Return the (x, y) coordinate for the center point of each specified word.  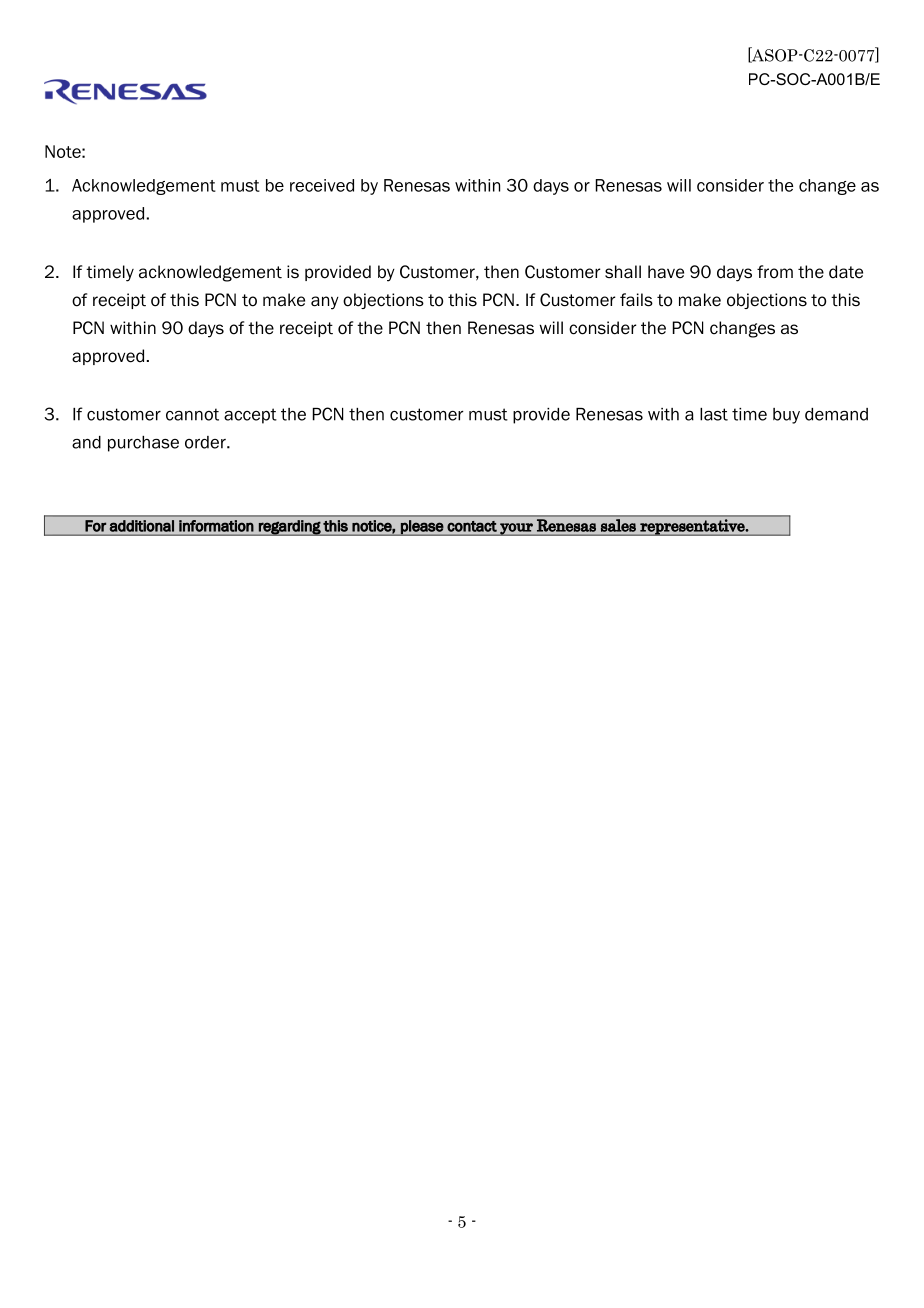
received (322, 185)
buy (786, 416)
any (325, 303)
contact (472, 526)
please (422, 528)
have (666, 272)
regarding (290, 528)
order (206, 442)
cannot (192, 414)
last (714, 414)
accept (250, 416)
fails (636, 300)
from (775, 272)
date (846, 272)
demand (836, 414)
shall (623, 272)
